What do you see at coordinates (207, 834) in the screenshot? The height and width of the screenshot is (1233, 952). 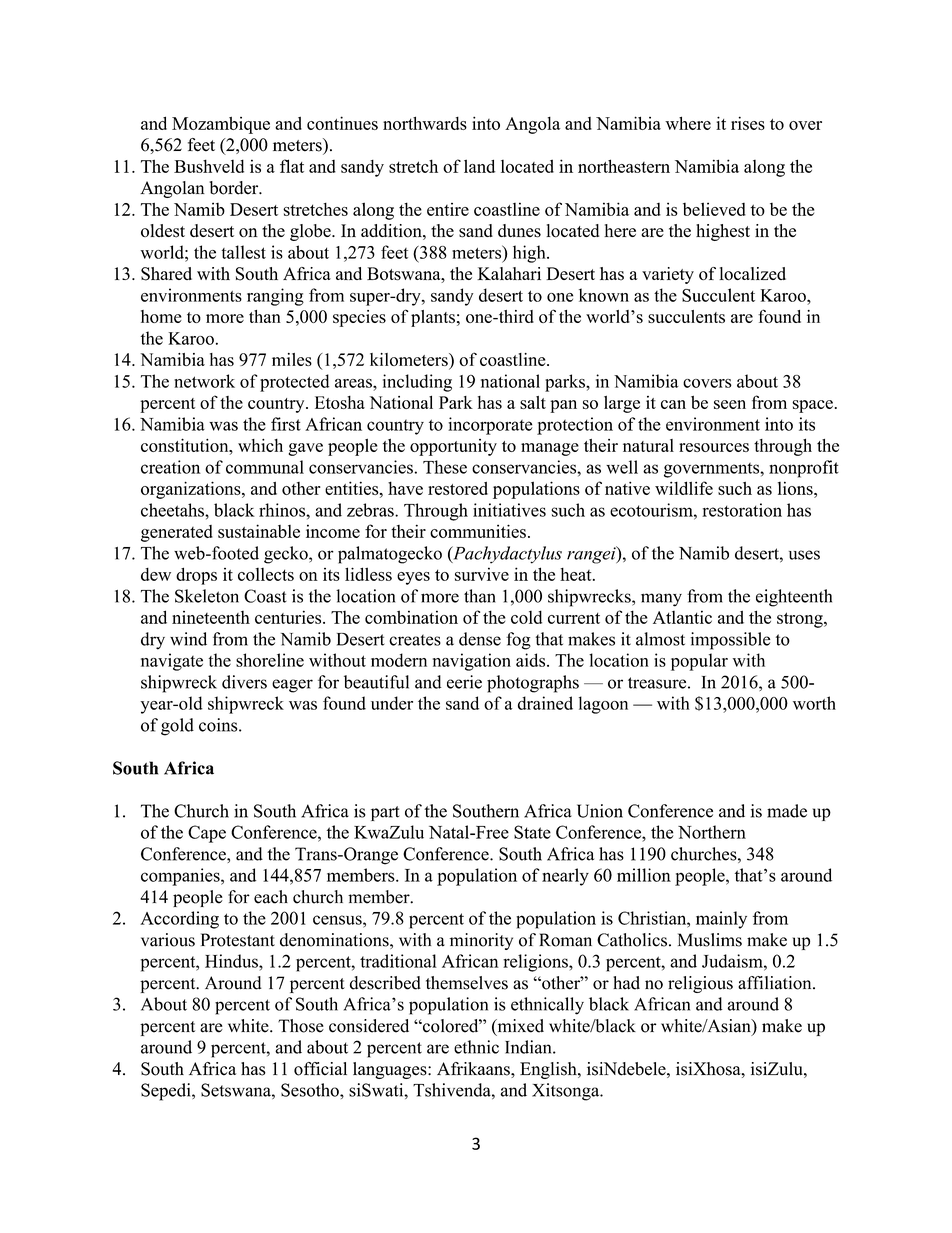 I see `Cape` at bounding box center [207, 834].
